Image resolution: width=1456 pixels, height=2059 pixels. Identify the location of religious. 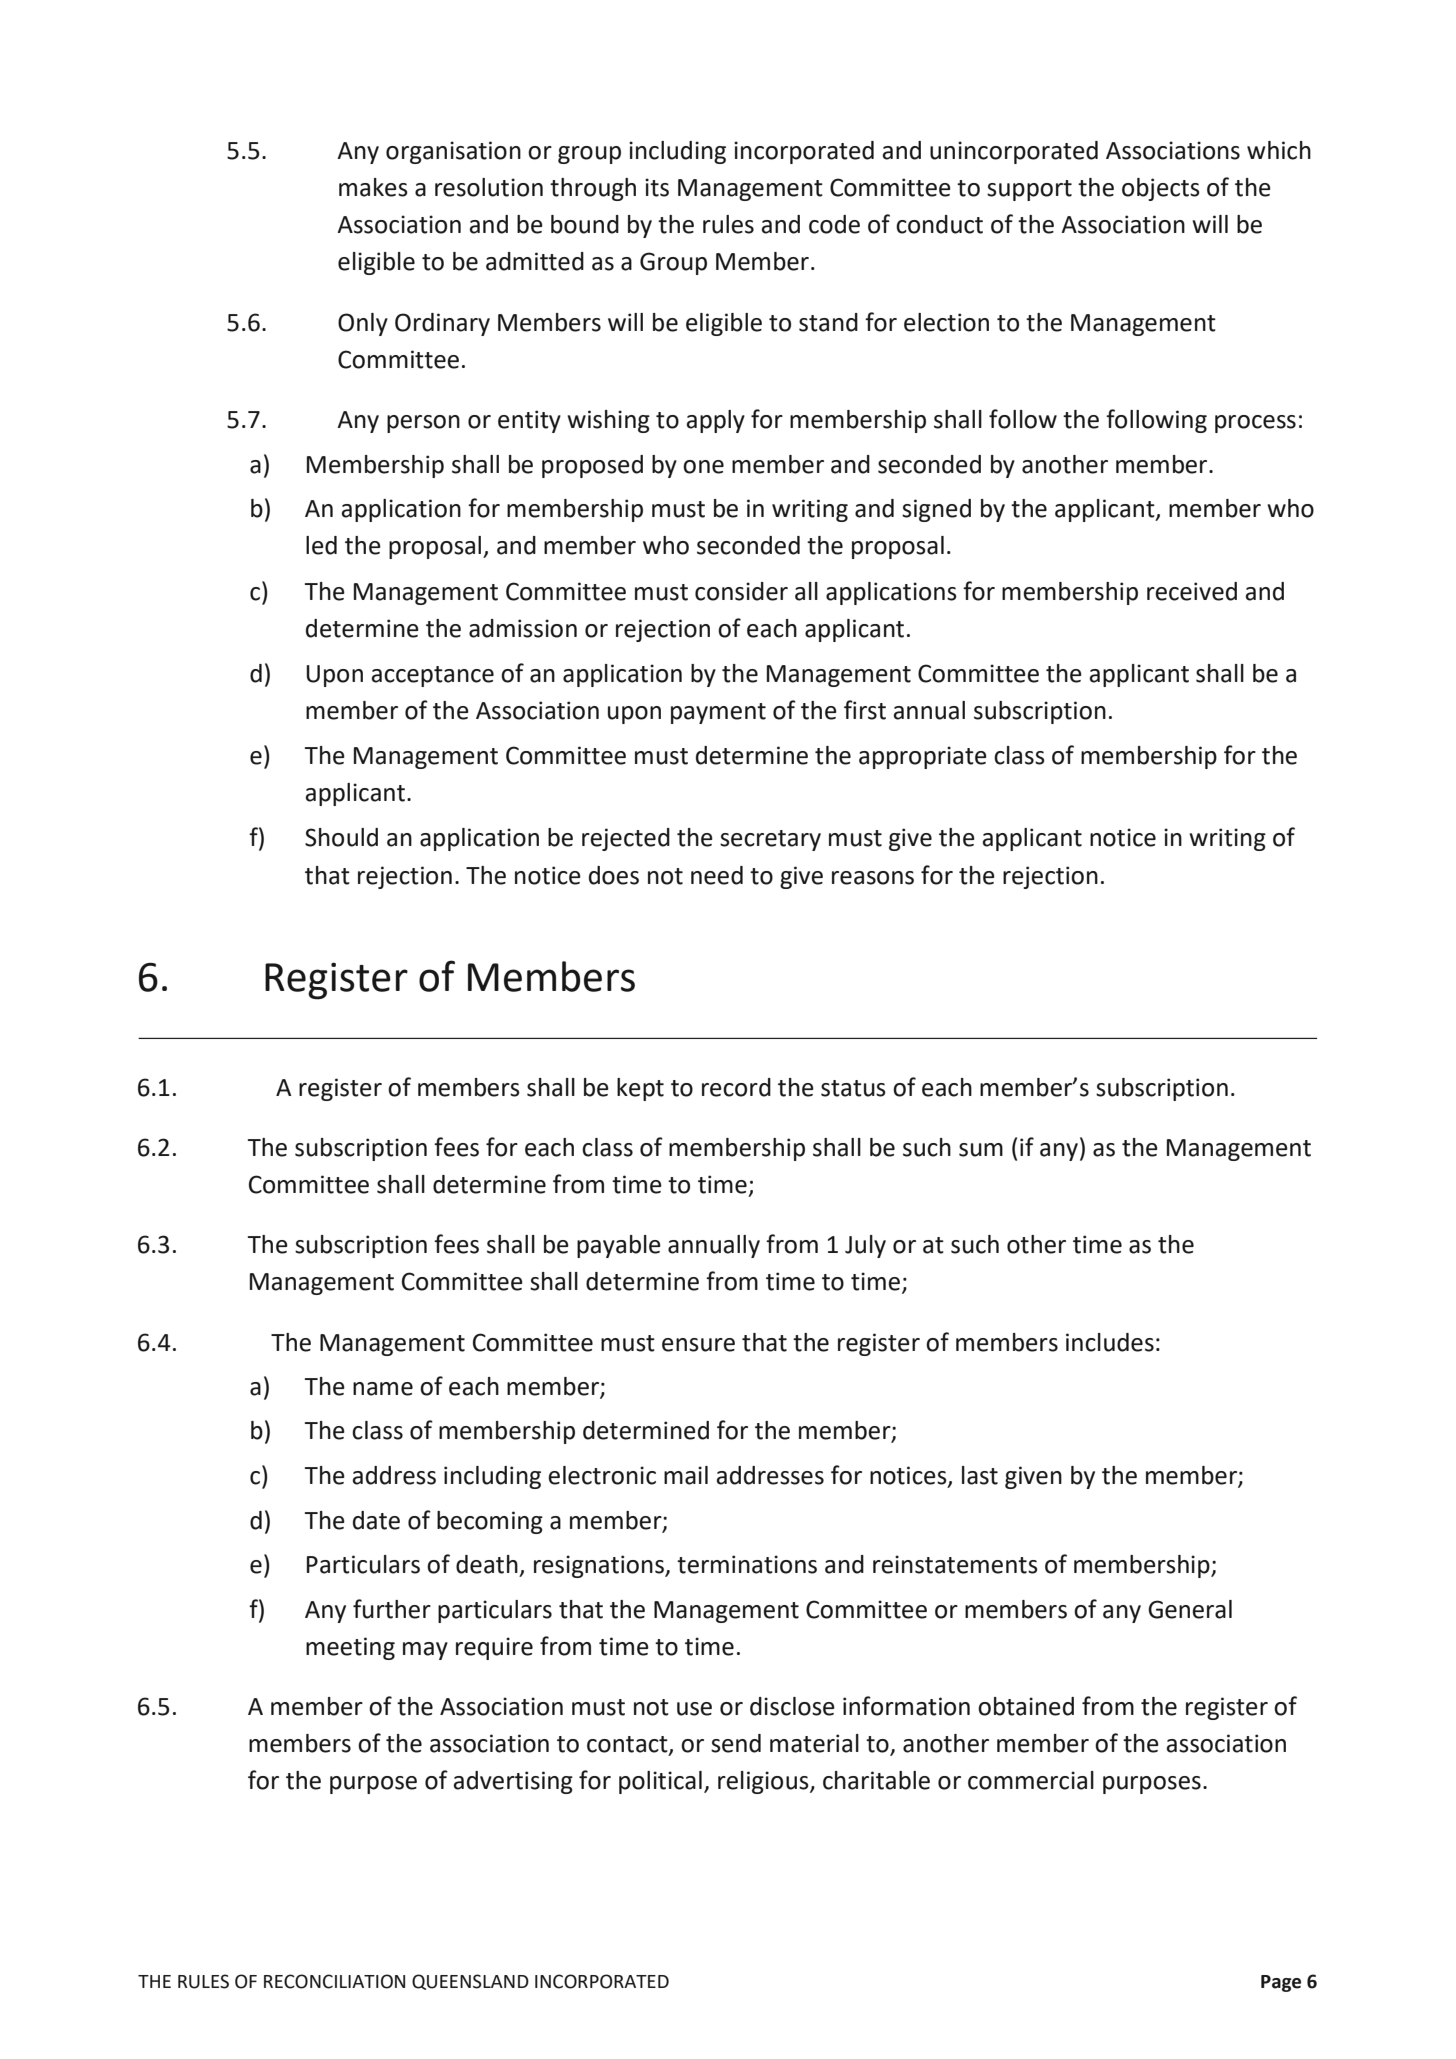
(764, 1782).
